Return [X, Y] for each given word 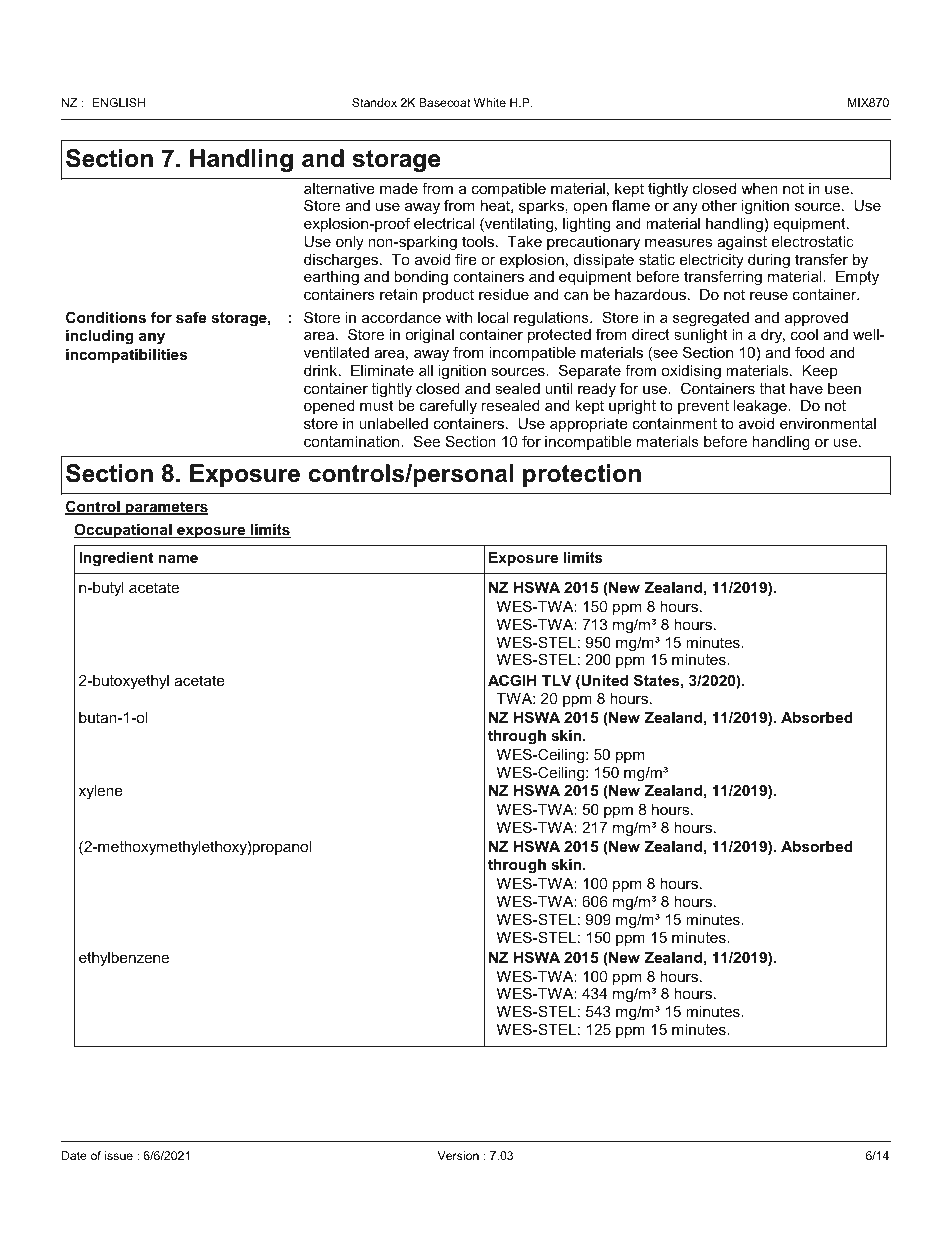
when [759, 188]
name [178, 558]
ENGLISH [118, 102]
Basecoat [445, 102]
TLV [556, 680]
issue [119, 1155]
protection [582, 475]
